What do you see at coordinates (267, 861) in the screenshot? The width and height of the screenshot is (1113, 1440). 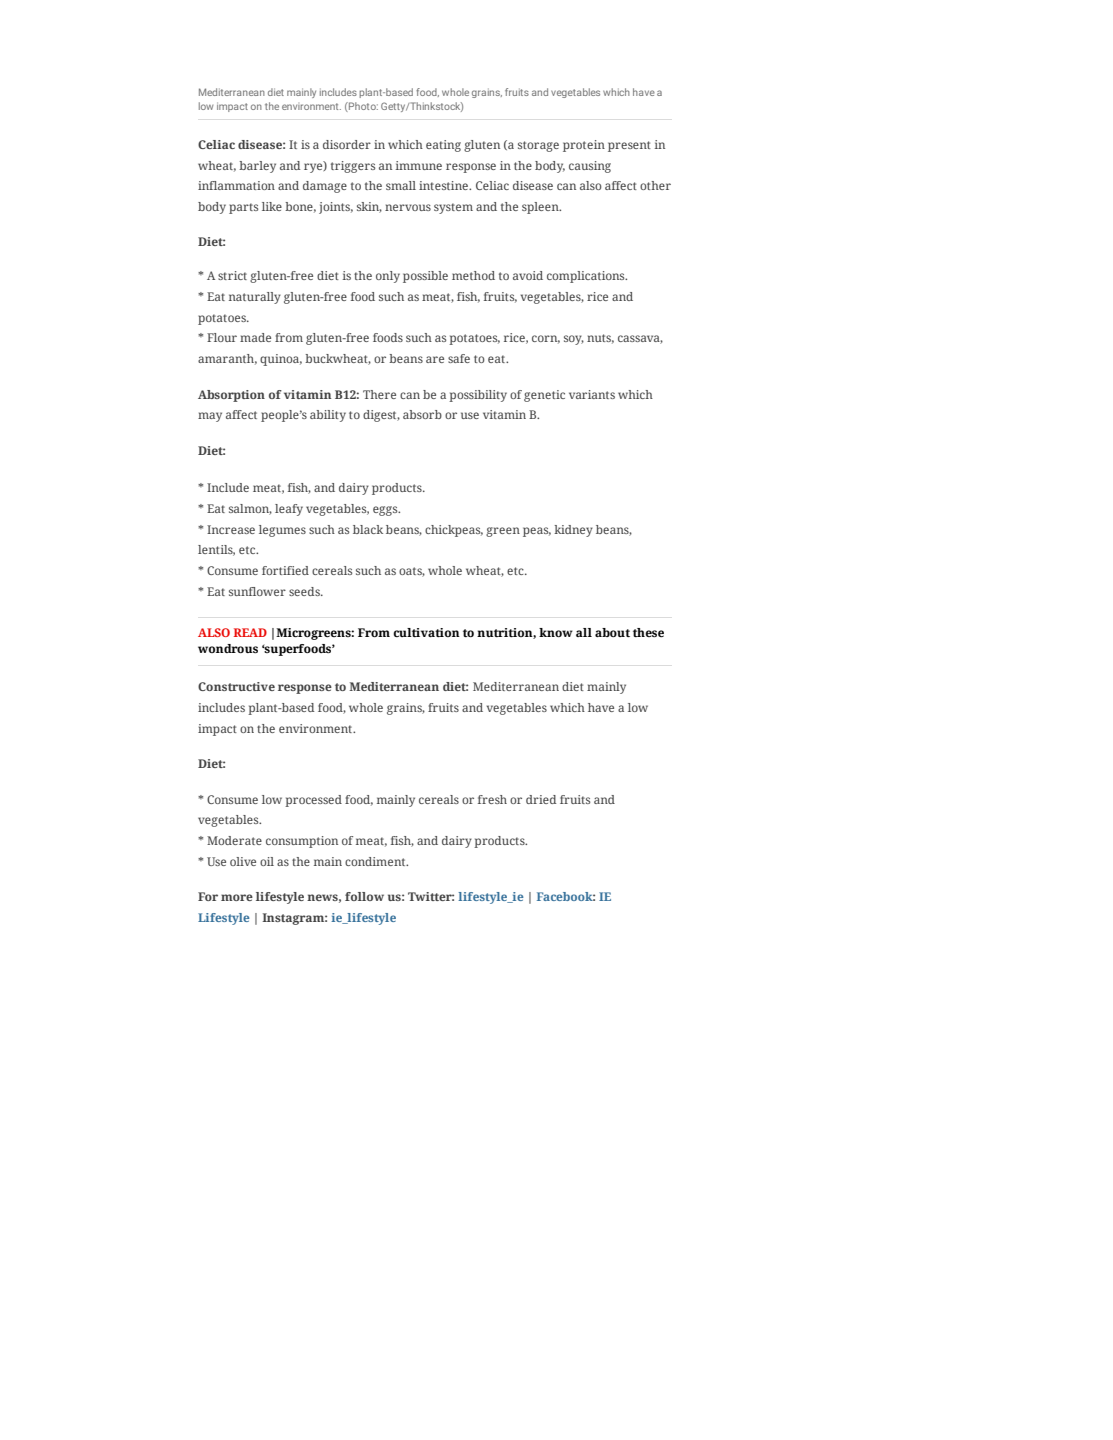 I see `oil` at bounding box center [267, 861].
